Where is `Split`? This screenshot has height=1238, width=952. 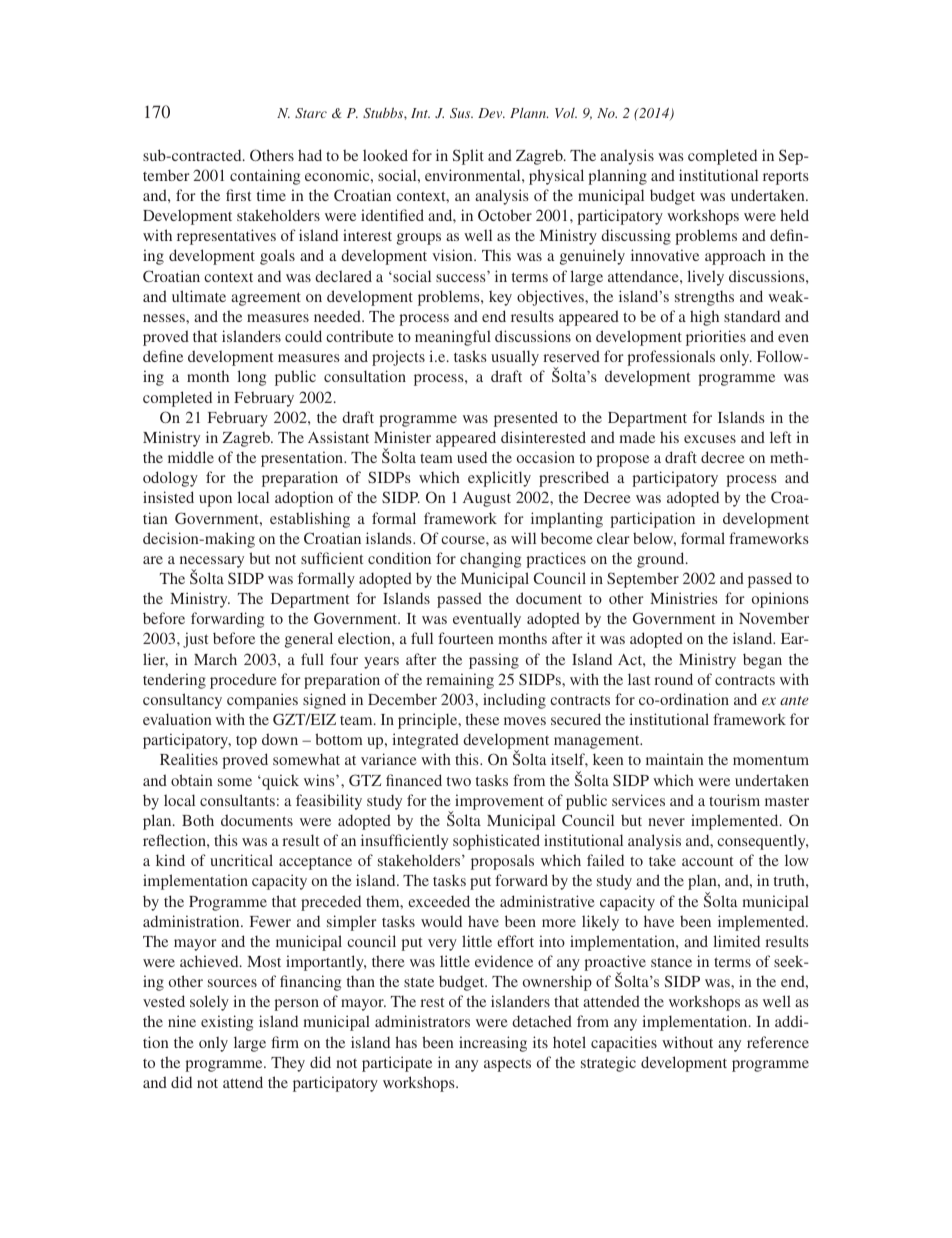
Split is located at coordinates (468, 157).
